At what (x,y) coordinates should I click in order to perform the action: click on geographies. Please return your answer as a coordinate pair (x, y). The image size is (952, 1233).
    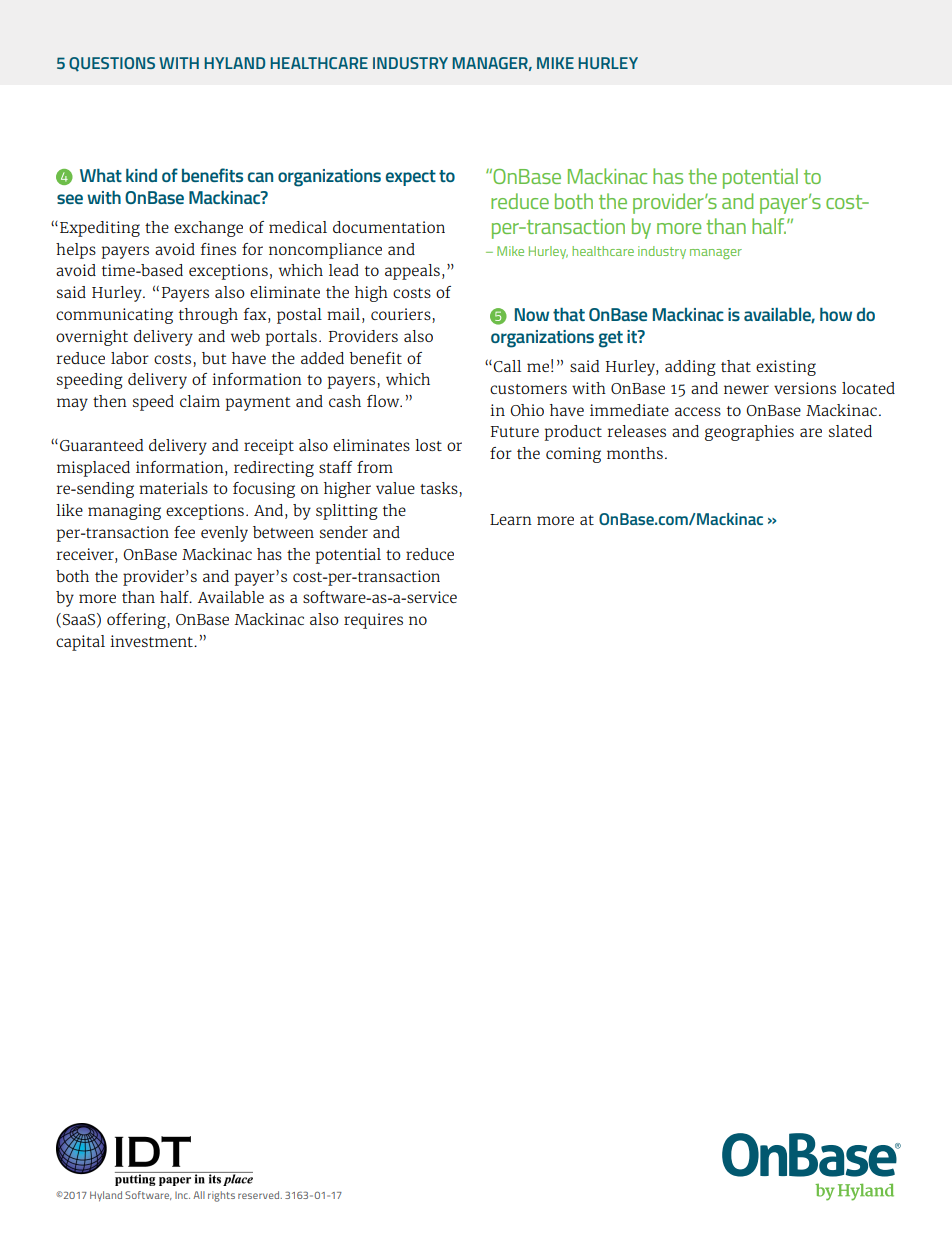
    Looking at the image, I should click on (749, 433).
